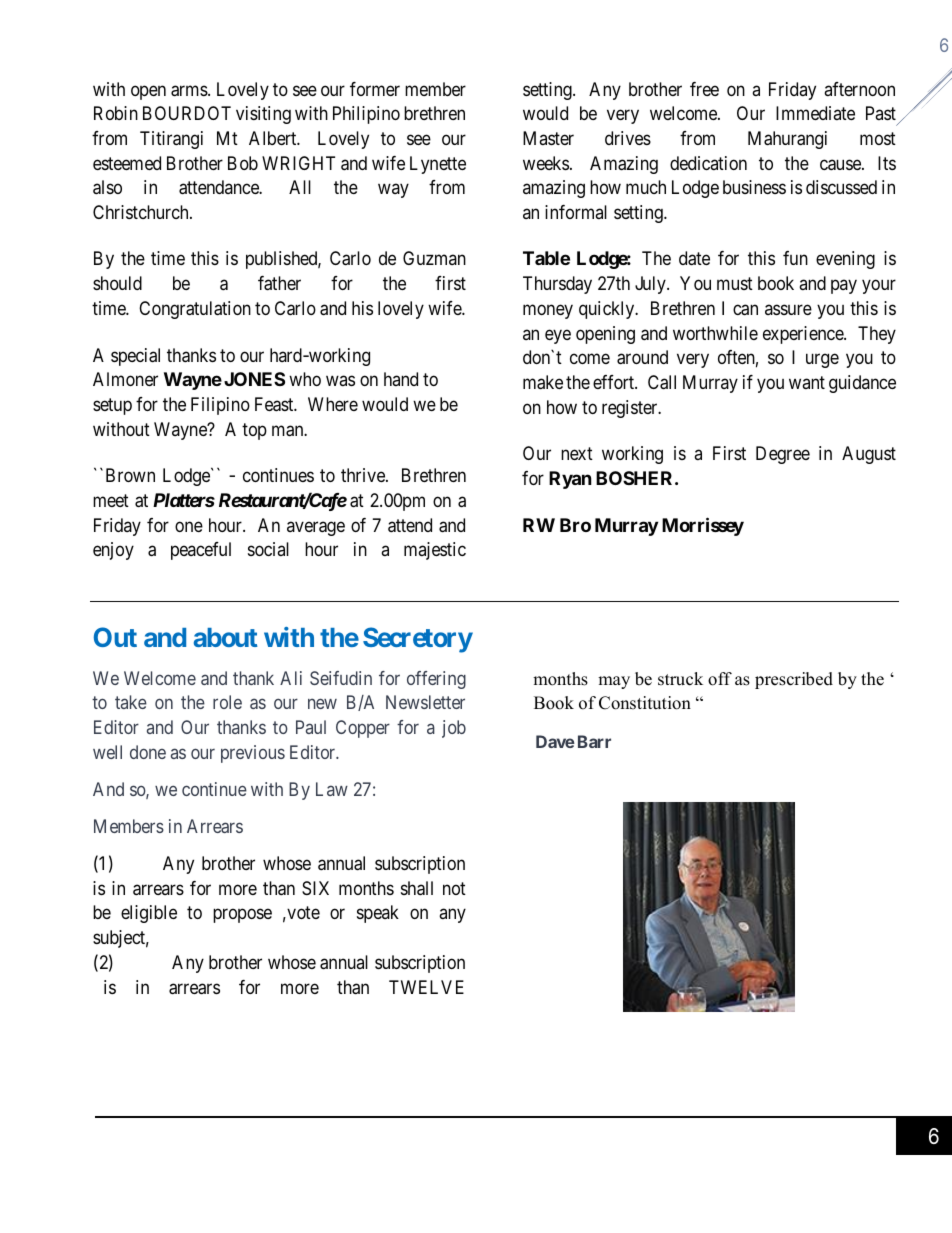 The width and height of the screenshot is (952, 1233). What do you see at coordinates (242, 916) in the screenshot?
I see `propose` at bounding box center [242, 916].
